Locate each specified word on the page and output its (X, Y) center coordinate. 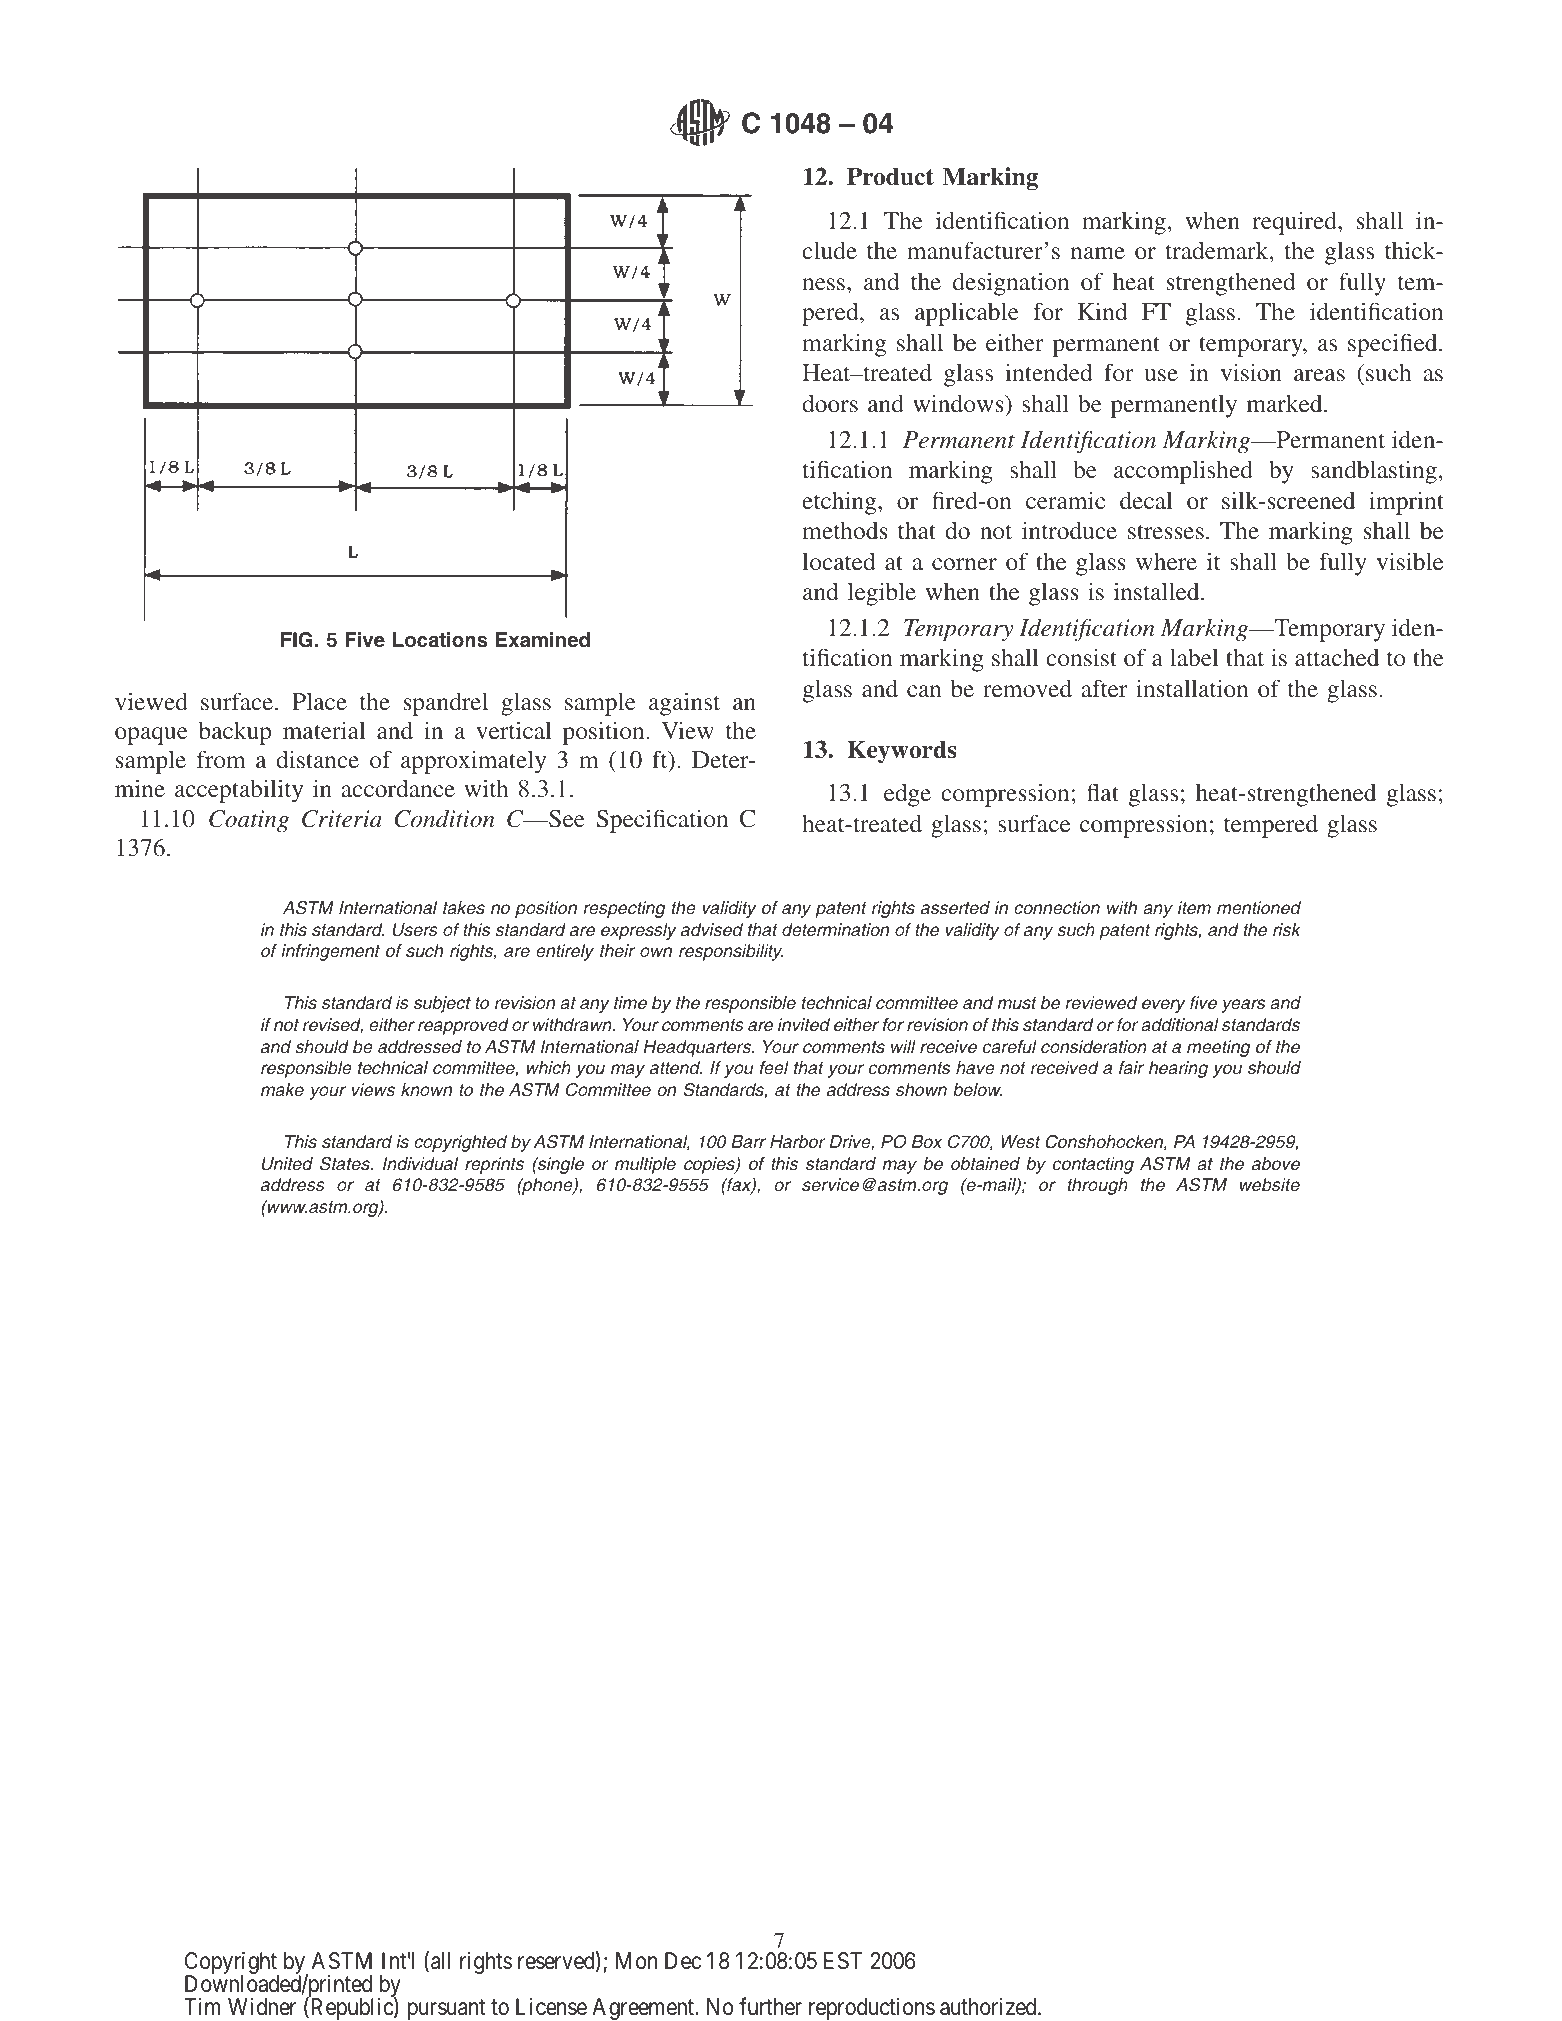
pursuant (446, 2010)
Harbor (798, 1142)
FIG (297, 640)
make (282, 1090)
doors (830, 403)
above (1276, 1164)
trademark (1218, 250)
